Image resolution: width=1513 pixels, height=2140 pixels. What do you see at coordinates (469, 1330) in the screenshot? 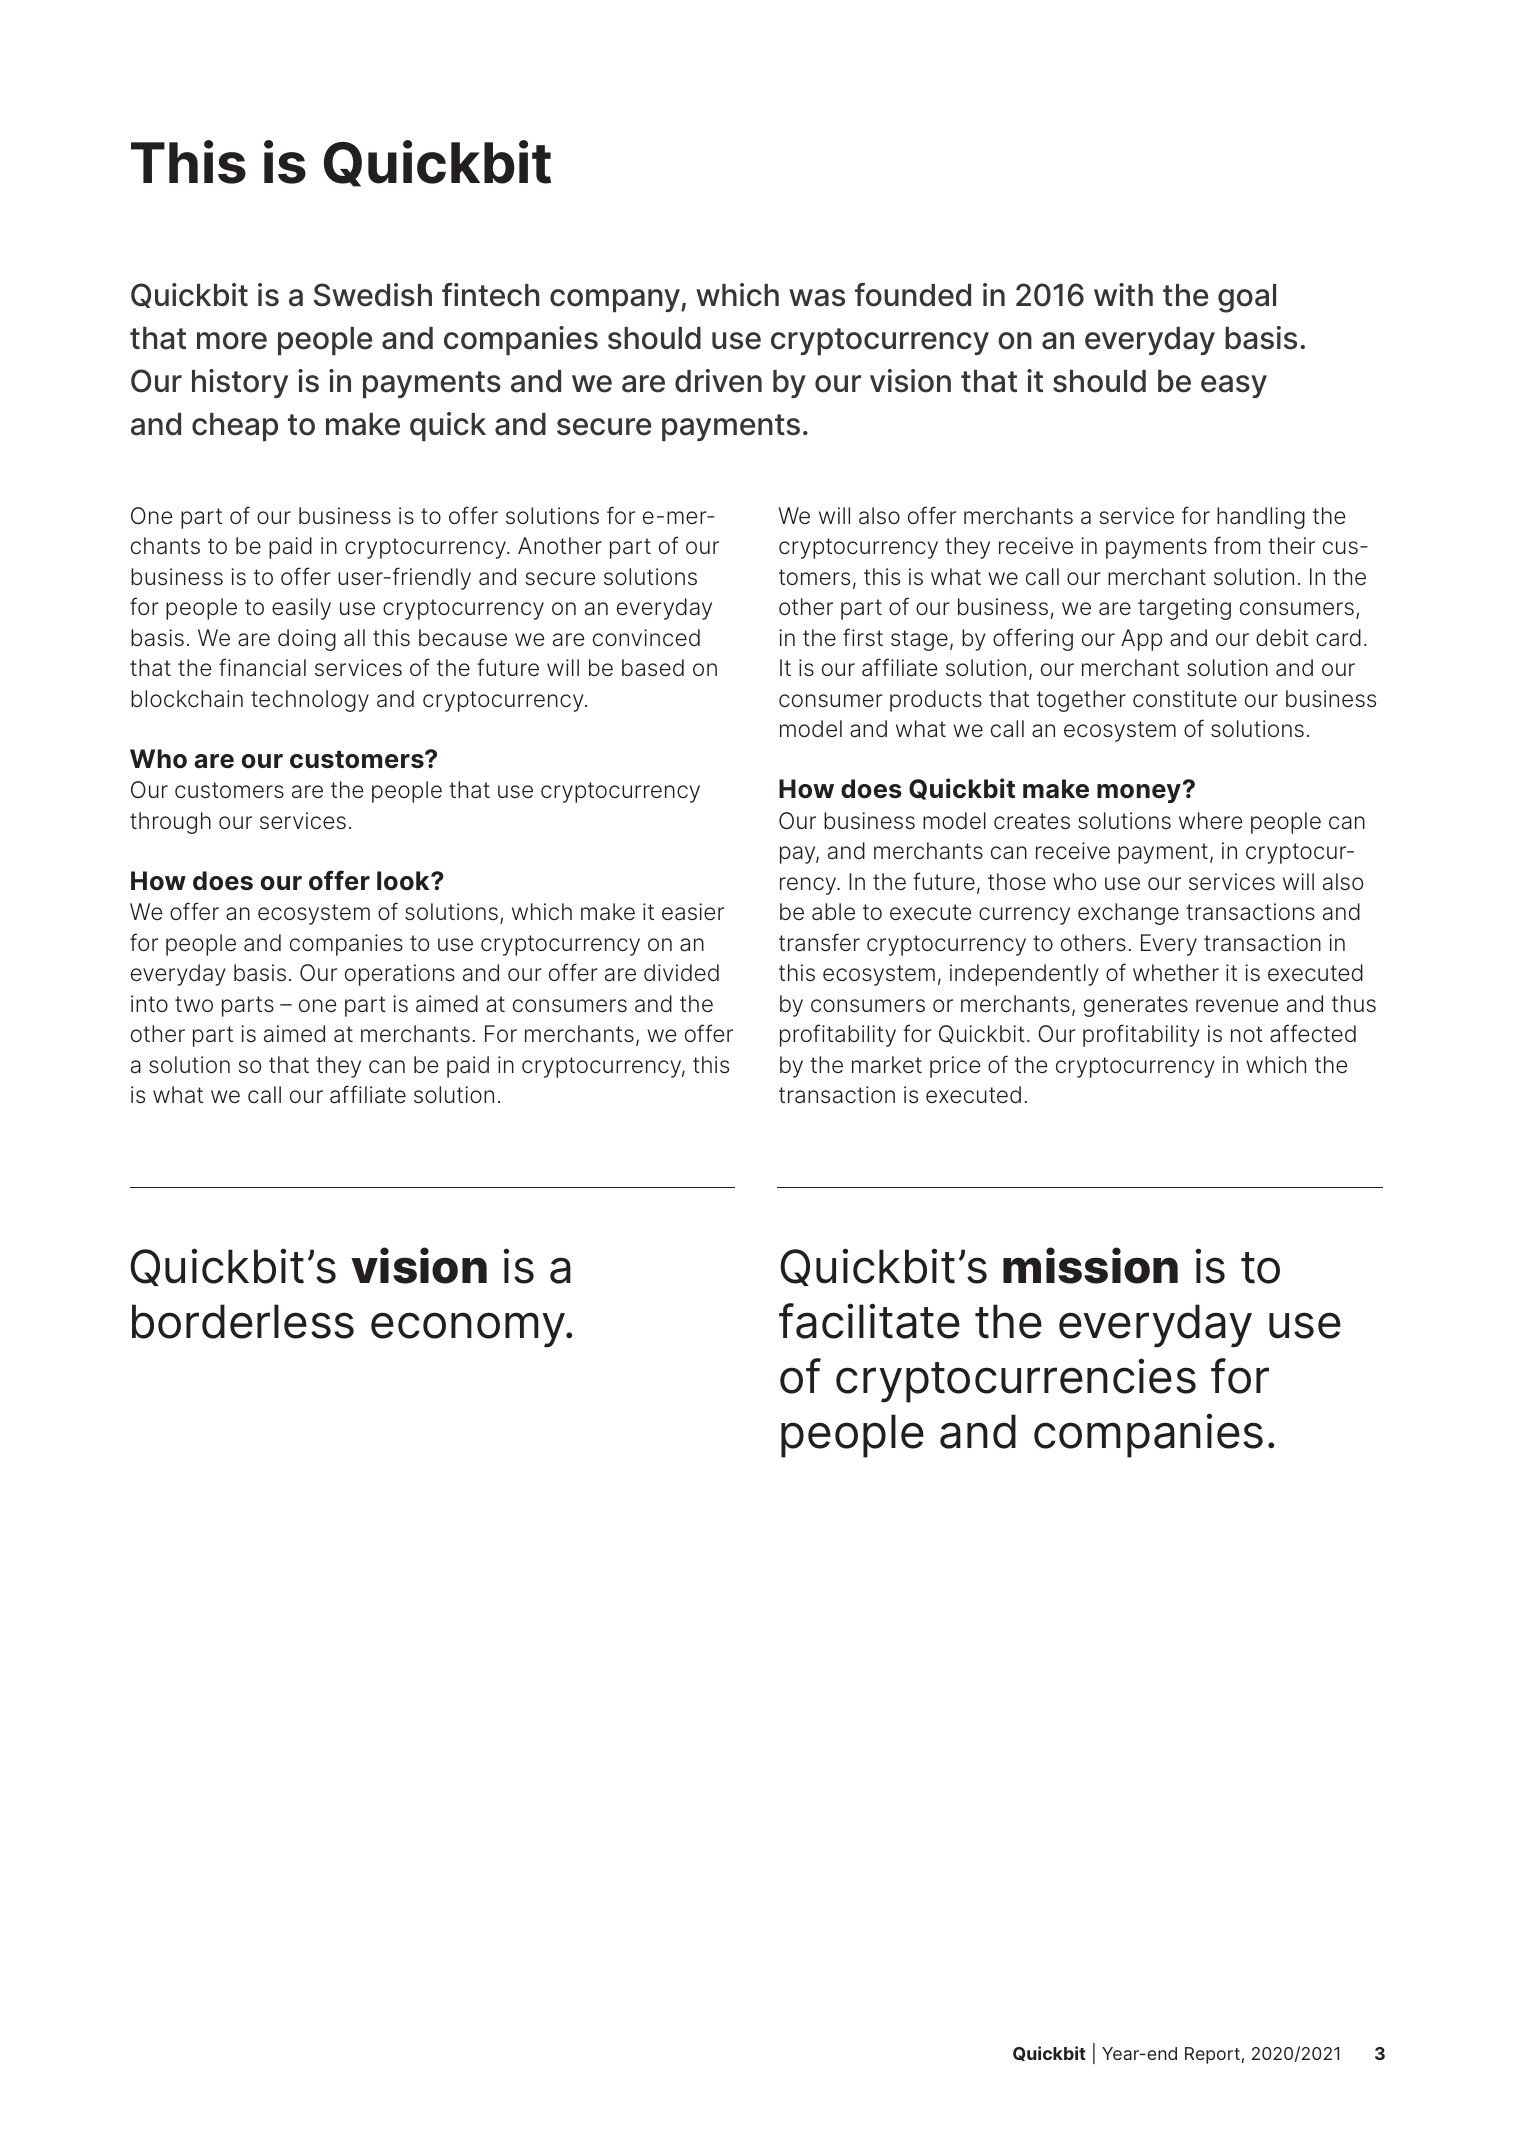
I see `economy` at bounding box center [469, 1330].
